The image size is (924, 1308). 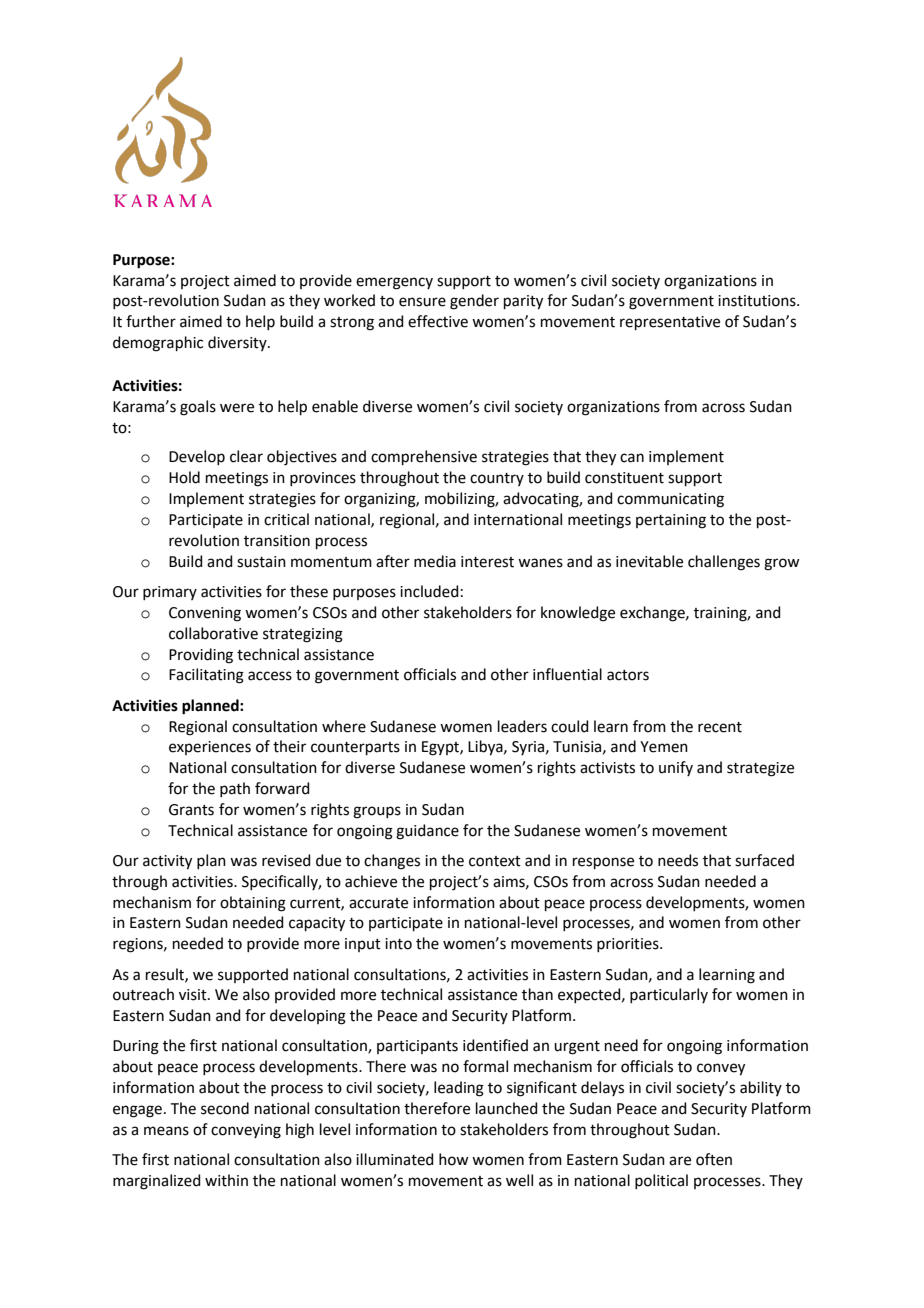 What do you see at coordinates (453, 1159) in the screenshot?
I see `how` at bounding box center [453, 1159].
